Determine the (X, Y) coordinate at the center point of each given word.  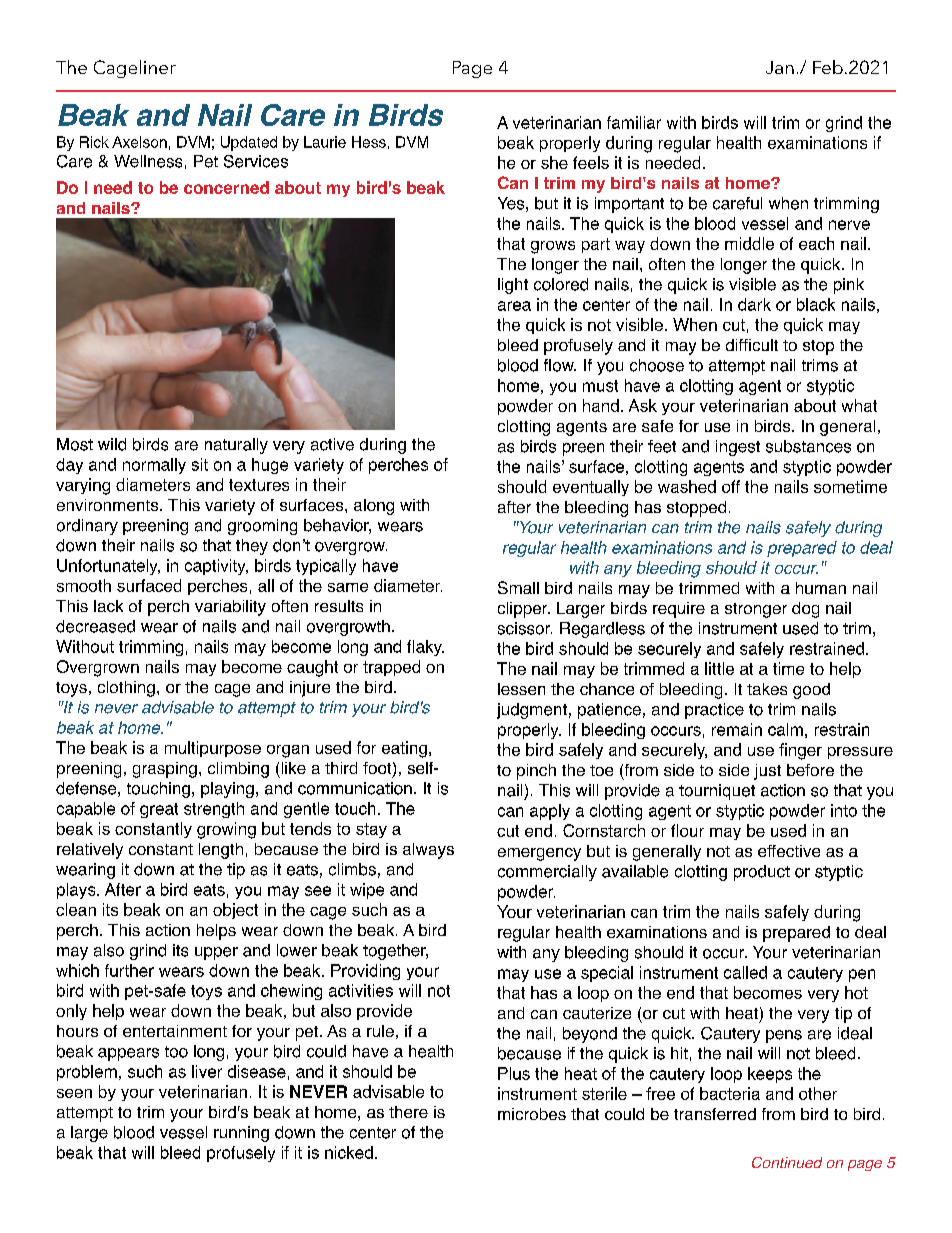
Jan (780, 67)
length (221, 851)
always (428, 851)
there (408, 1112)
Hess (369, 142)
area (514, 306)
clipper (524, 610)
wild (112, 444)
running (241, 1134)
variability (230, 608)
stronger (756, 610)
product (762, 873)
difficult (752, 345)
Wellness (148, 161)
